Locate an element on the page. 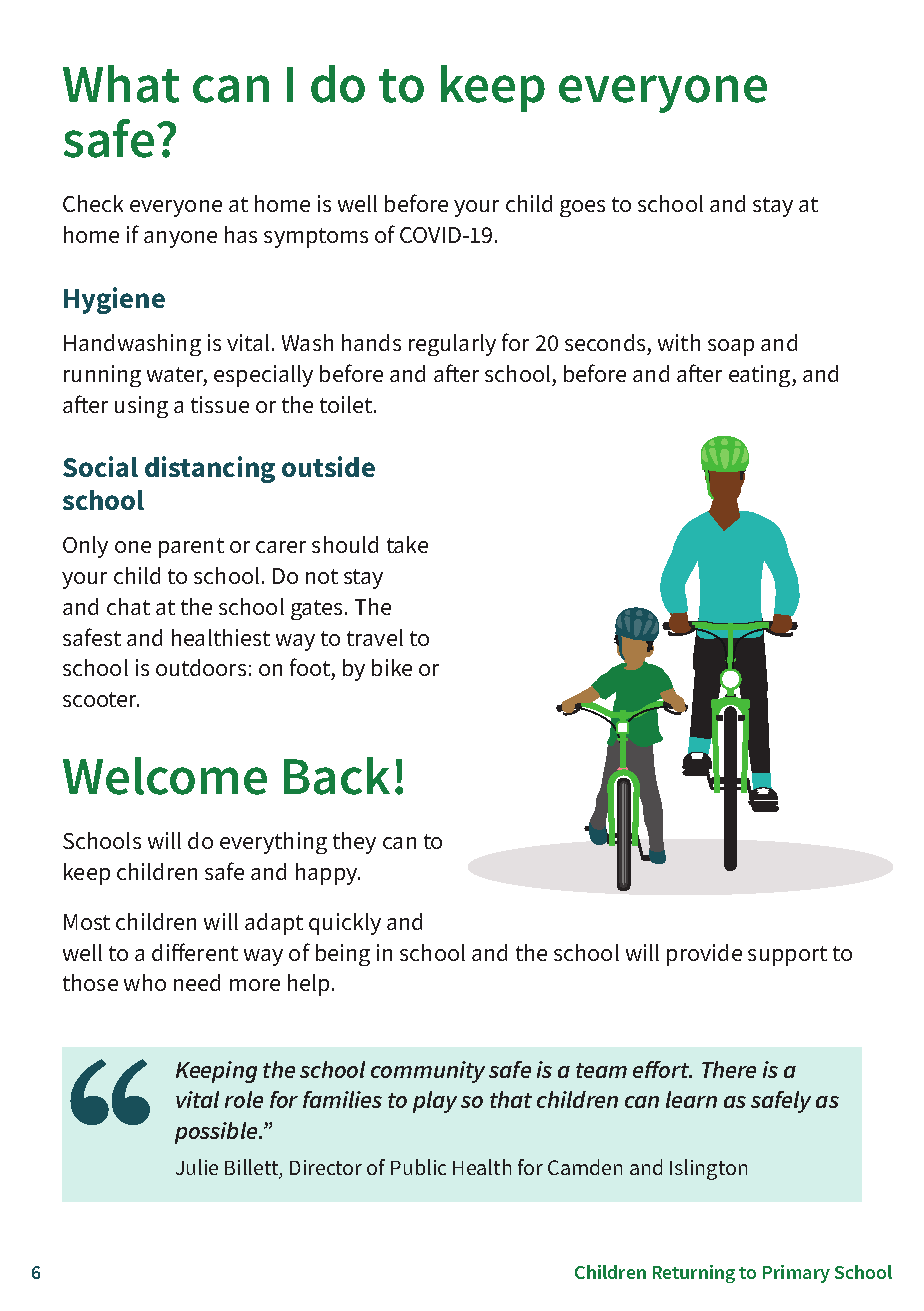 This page has height=1311, width=924. eating is located at coordinates (761, 376).
